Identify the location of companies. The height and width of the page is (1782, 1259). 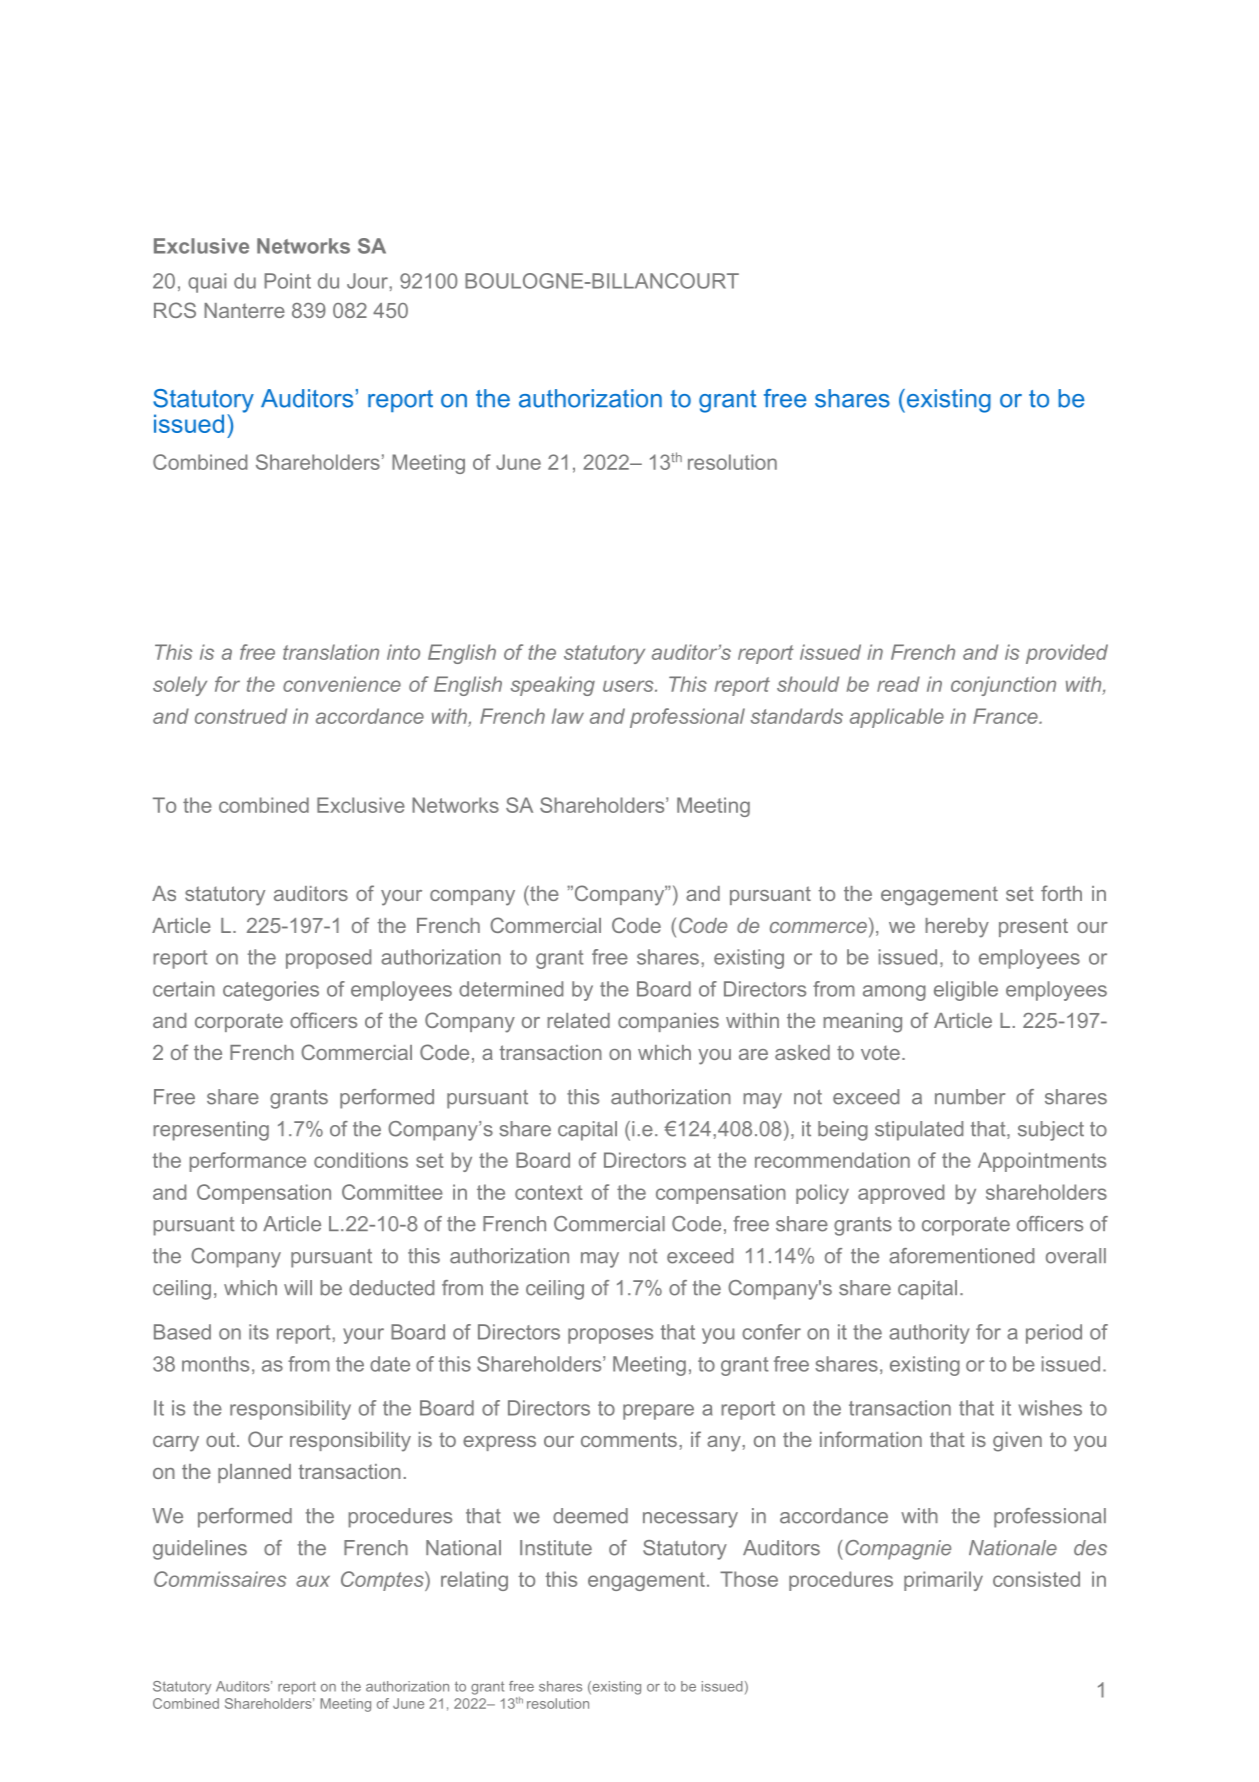
(668, 1022).
